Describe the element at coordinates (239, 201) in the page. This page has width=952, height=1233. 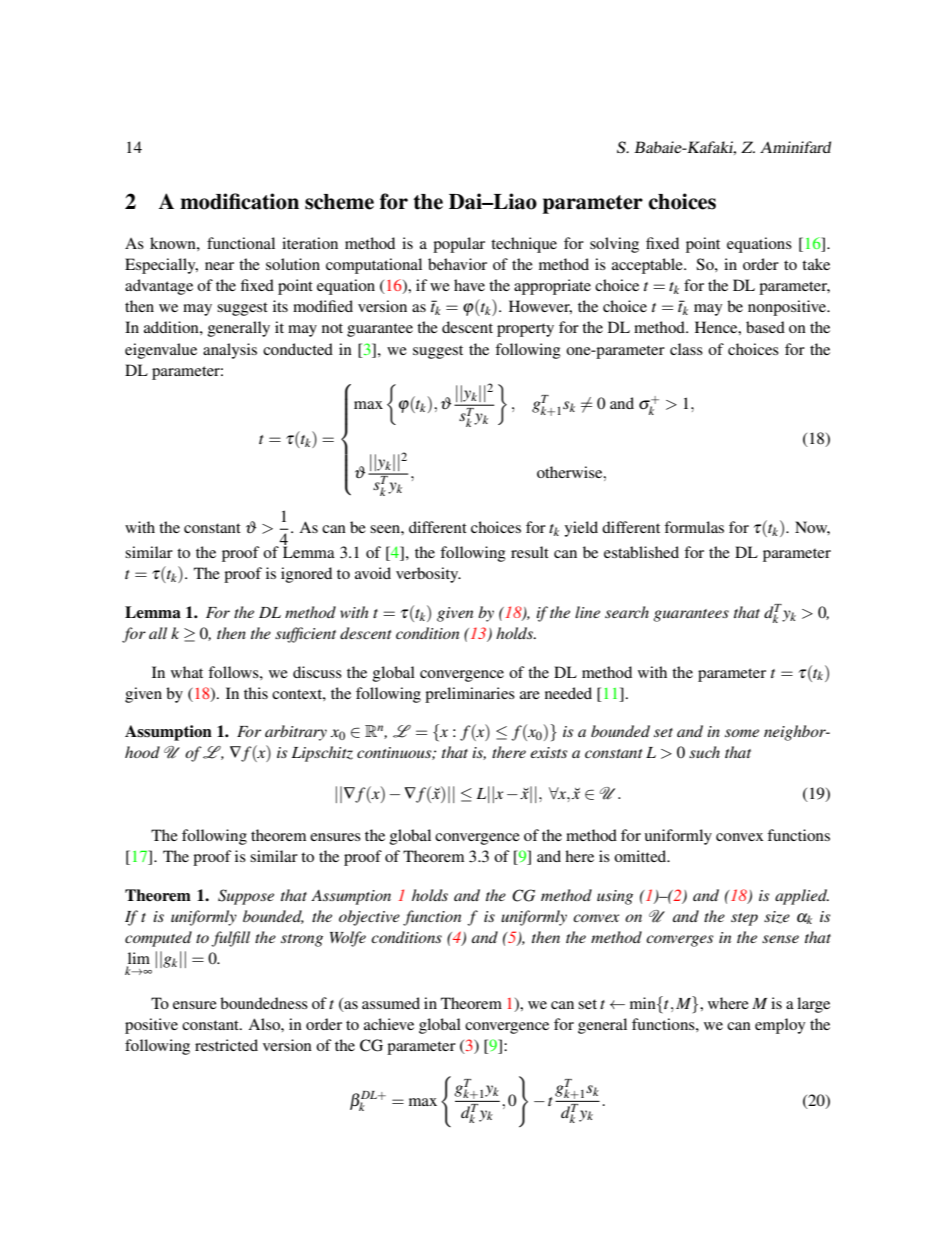
I see `modification` at that location.
